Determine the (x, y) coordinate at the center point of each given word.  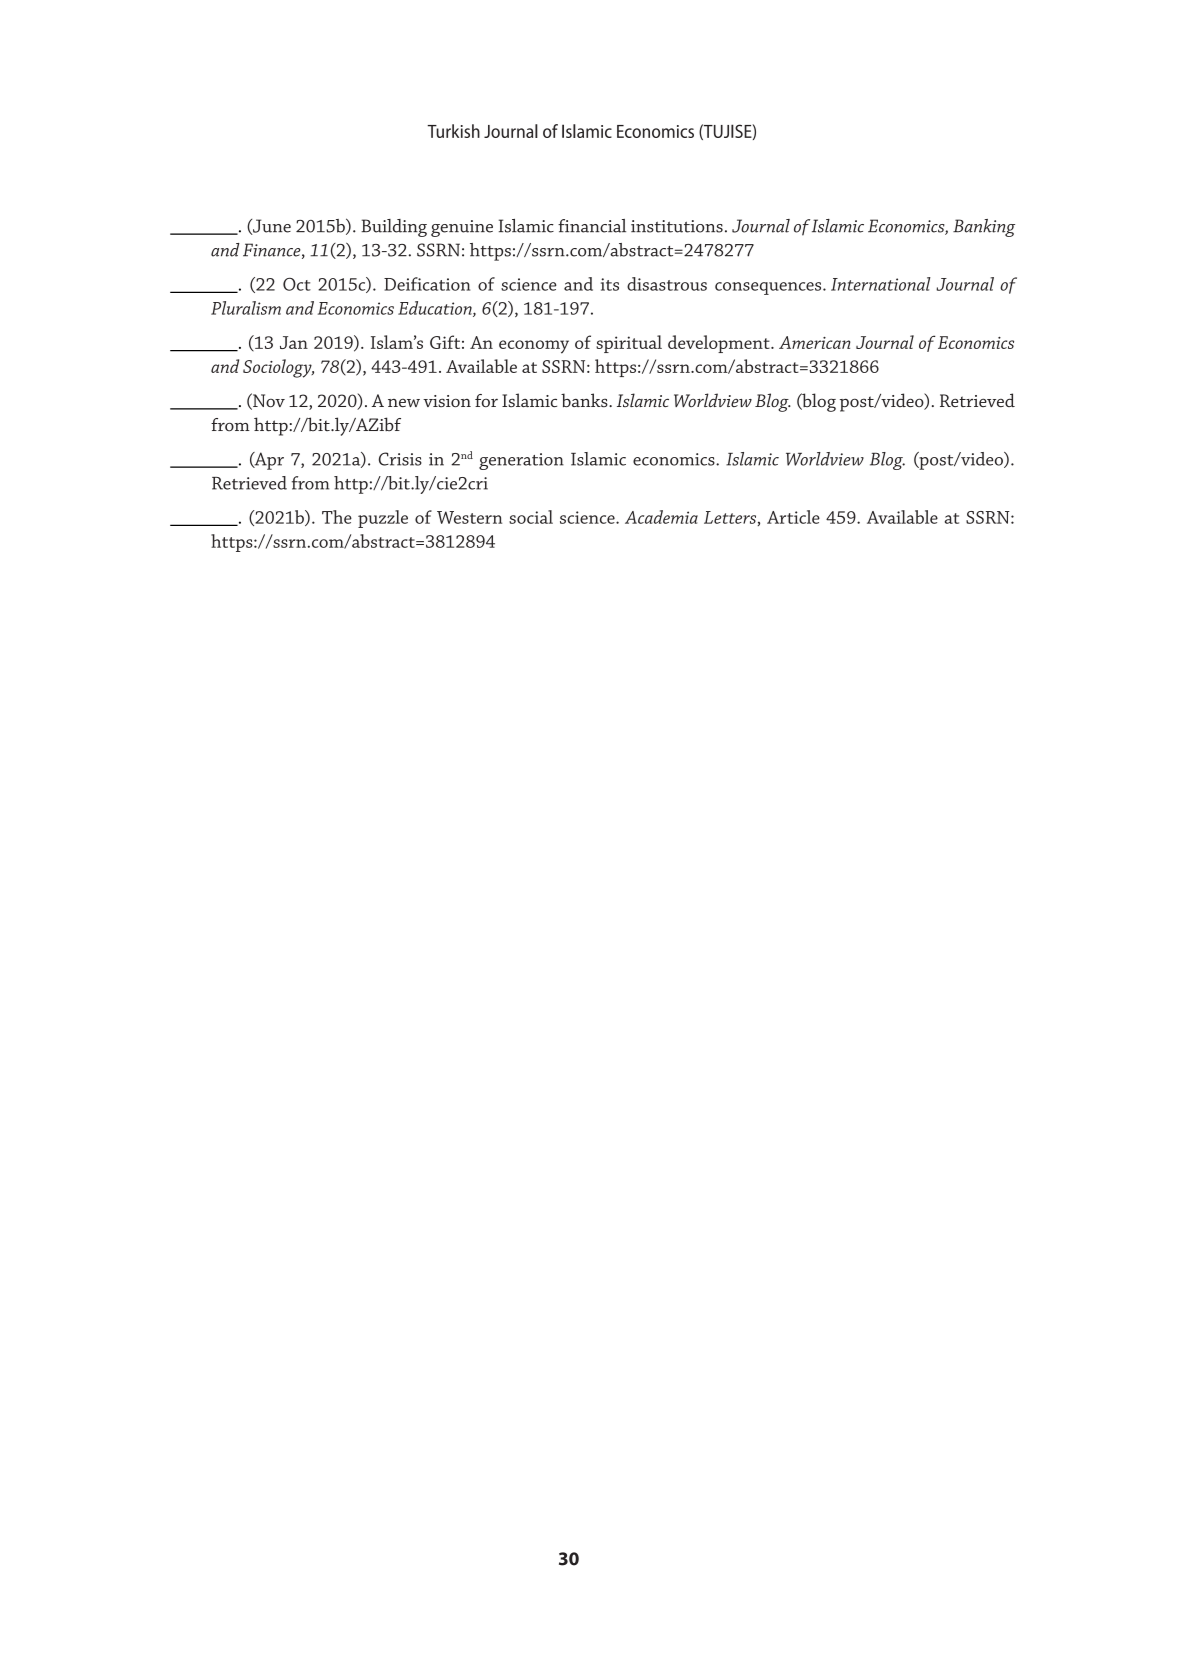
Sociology (278, 368)
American (815, 342)
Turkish (453, 131)
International (881, 284)
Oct (297, 284)
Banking (984, 228)
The (337, 517)
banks (585, 400)
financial (592, 226)
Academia (661, 517)
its (610, 284)
